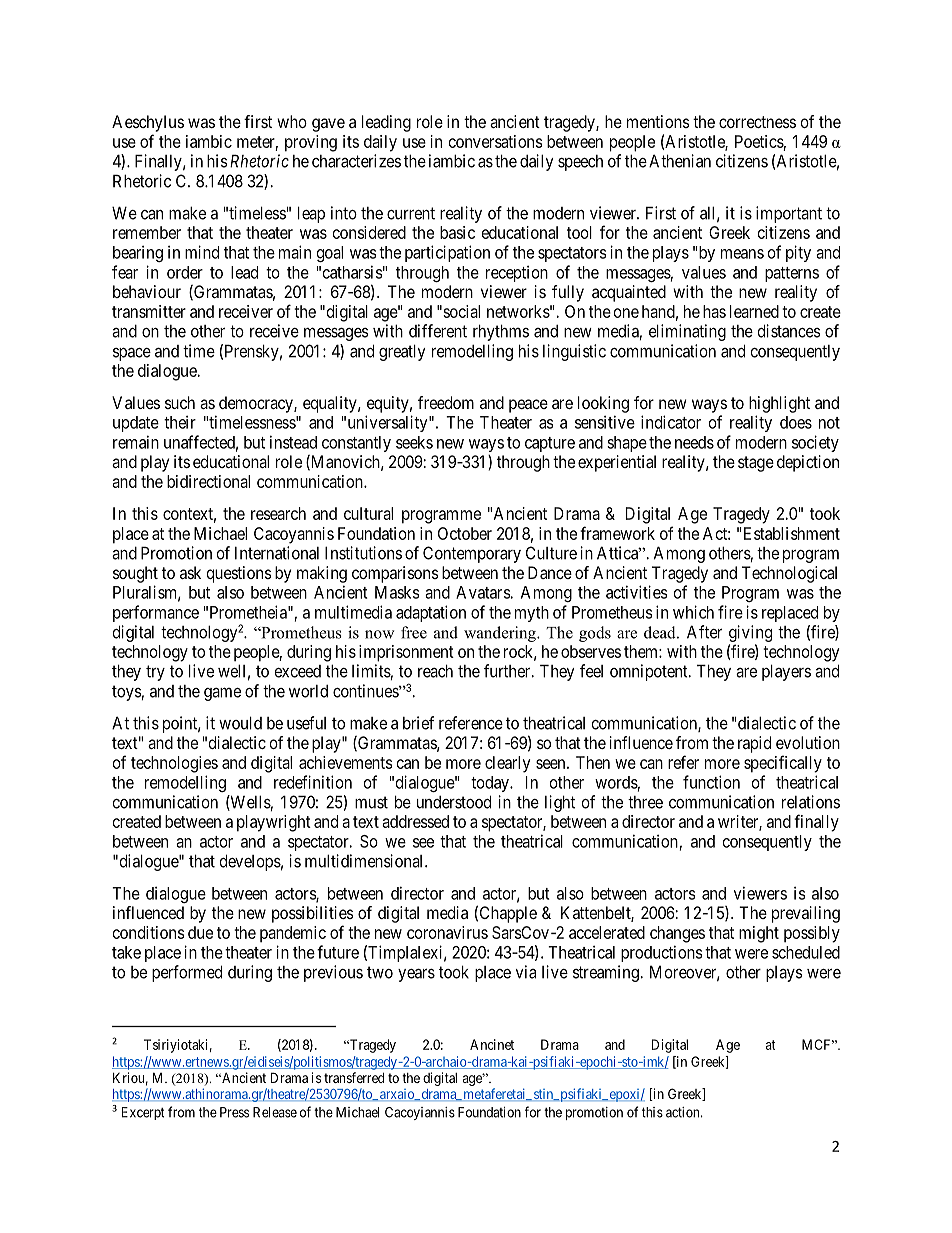 The height and width of the screenshot is (1233, 952). What do you see at coordinates (811, 802) in the screenshot?
I see `relations` at bounding box center [811, 802].
